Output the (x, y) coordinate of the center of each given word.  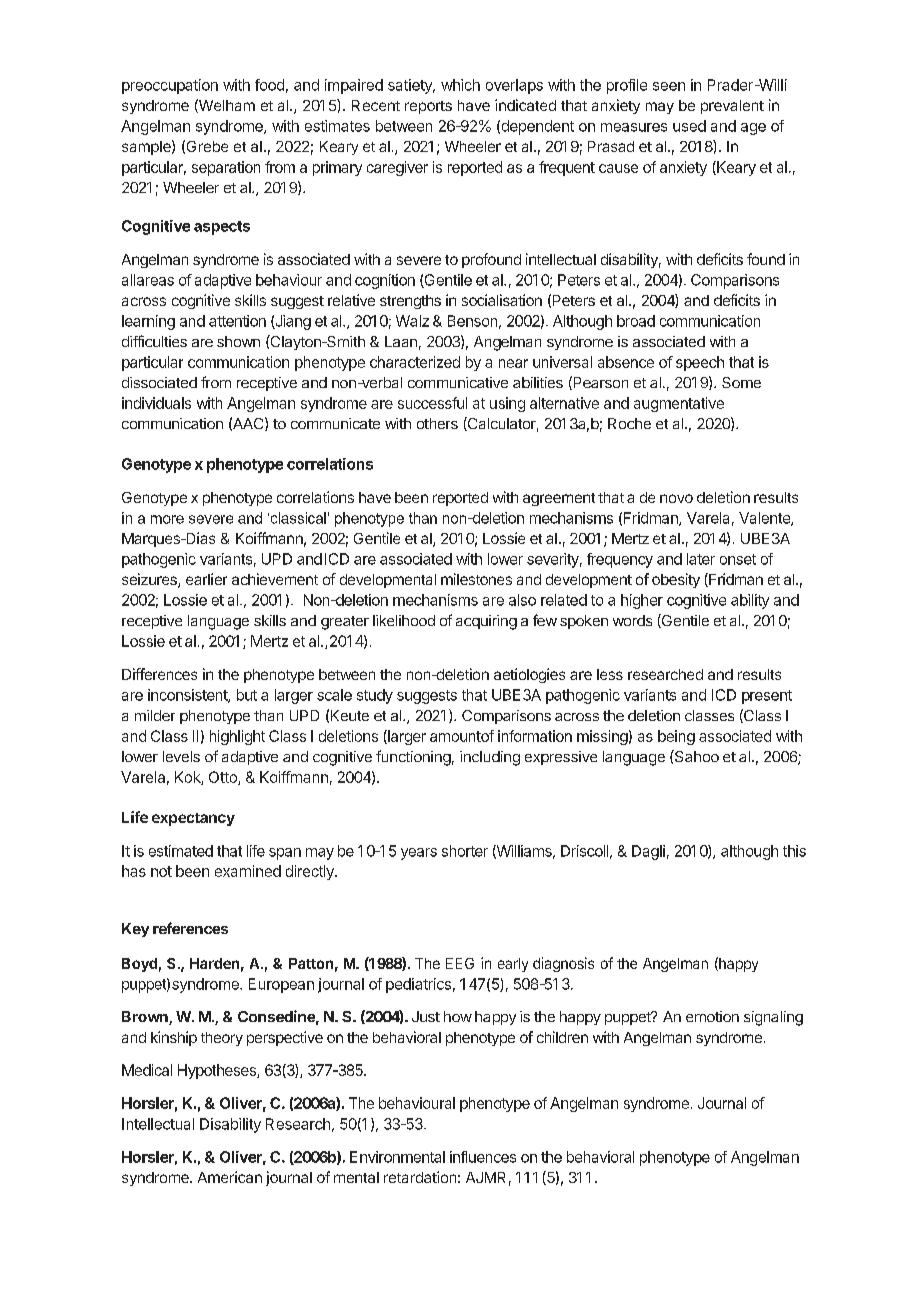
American (230, 1177)
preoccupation (170, 86)
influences (483, 1157)
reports (428, 107)
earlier (206, 579)
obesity (676, 580)
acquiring (486, 622)
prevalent (732, 107)
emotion (712, 1016)
